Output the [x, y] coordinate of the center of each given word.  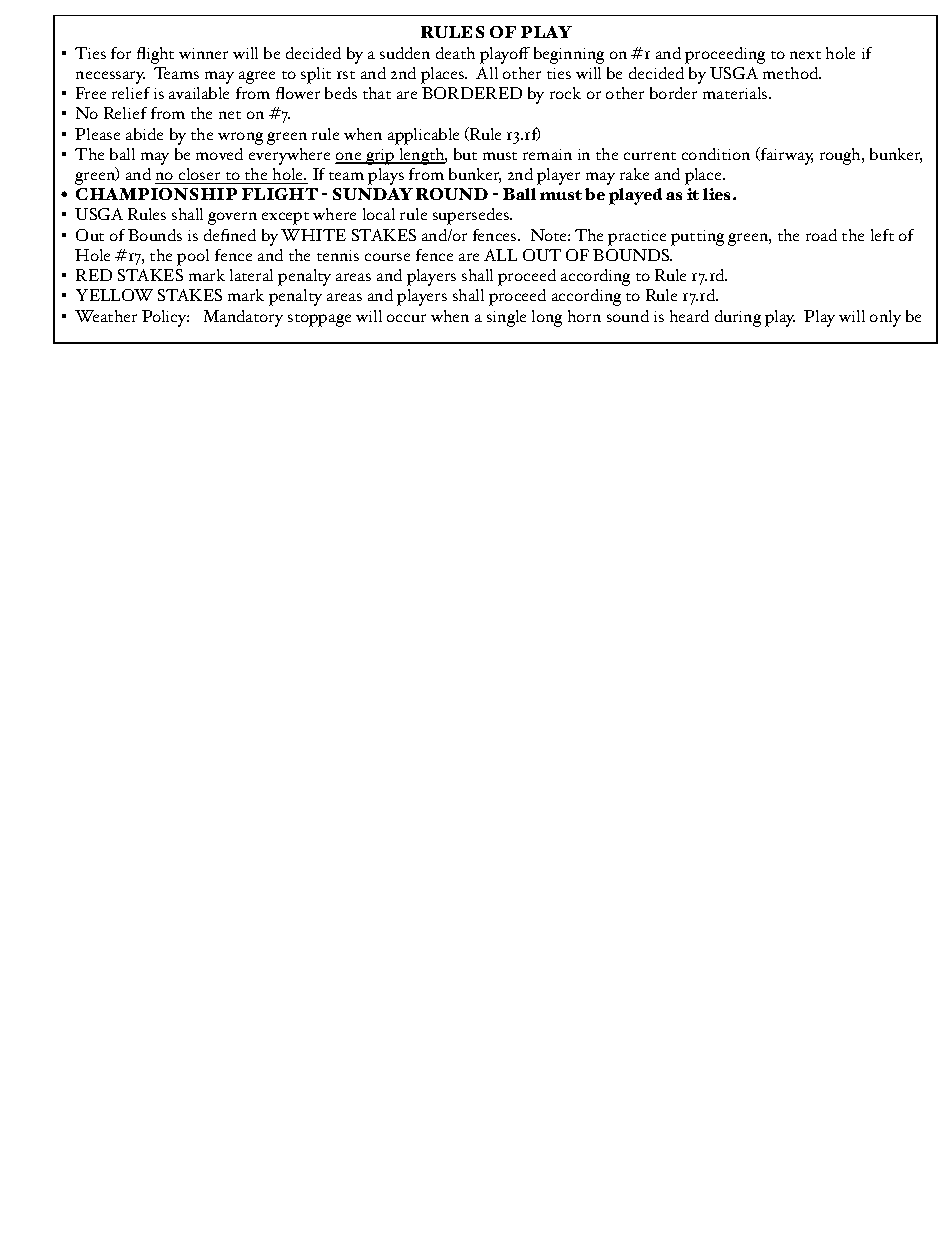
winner [203, 53]
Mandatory [243, 318]
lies [718, 194]
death [455, 53]
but [465, 154]
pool [193, 257]
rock [565, 93]
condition [716, 154]
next [805, 55]
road [821, 235]
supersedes [472, 216]
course [387, 257]
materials [736, 93]
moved [219, 154]
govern [232, 218]
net [230, 115]
